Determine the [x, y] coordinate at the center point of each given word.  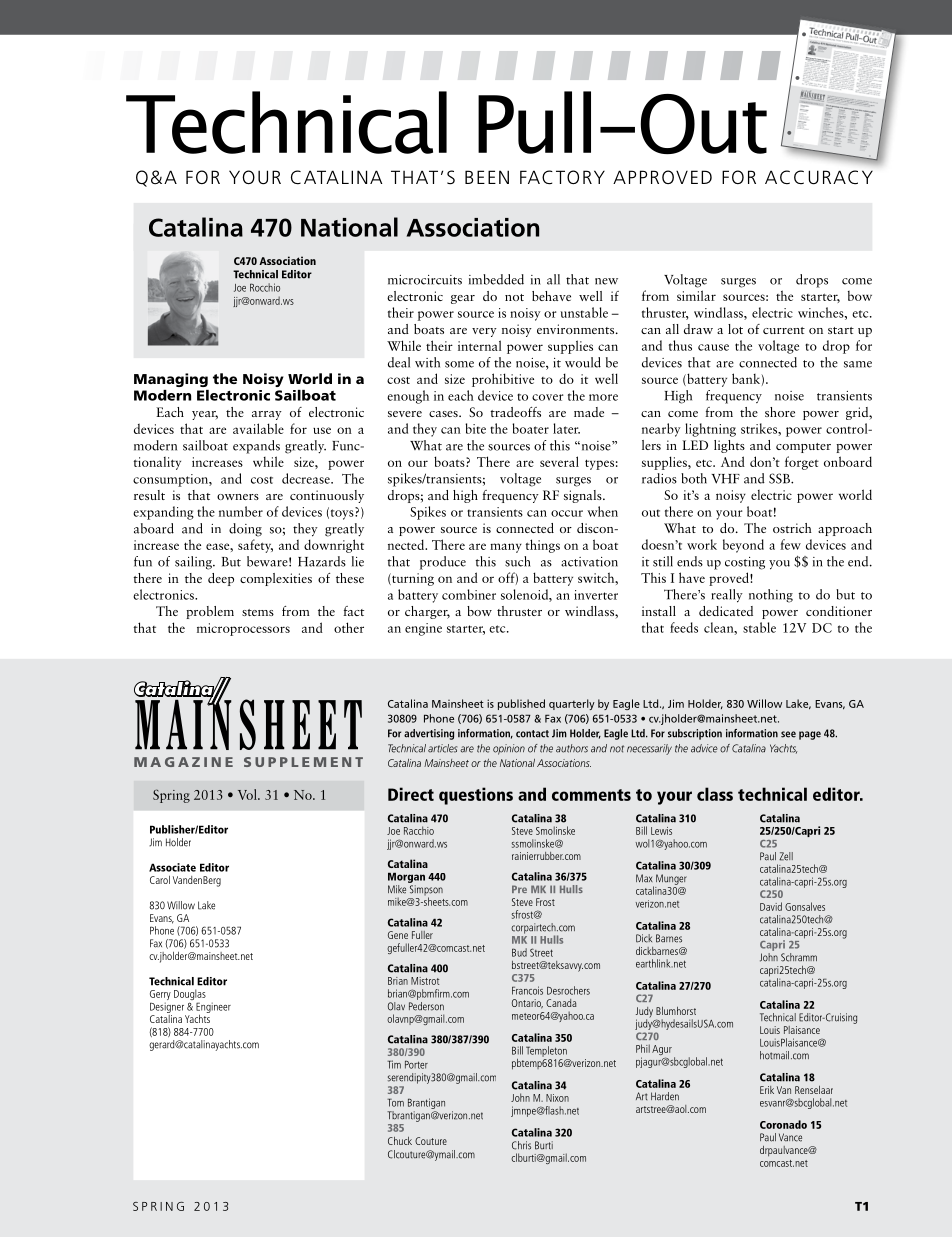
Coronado [783, 1124]
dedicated [726, 611]
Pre [519, 889]
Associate [172, 867]
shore [780, 412]
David [771, 906]
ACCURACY [819, 177]
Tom [395, 1102]
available [258, 428]
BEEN [487, 177]
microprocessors [243, 629]
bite [475, 428]
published [521, 704]
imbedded [496, 279]
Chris [521, 1145]
